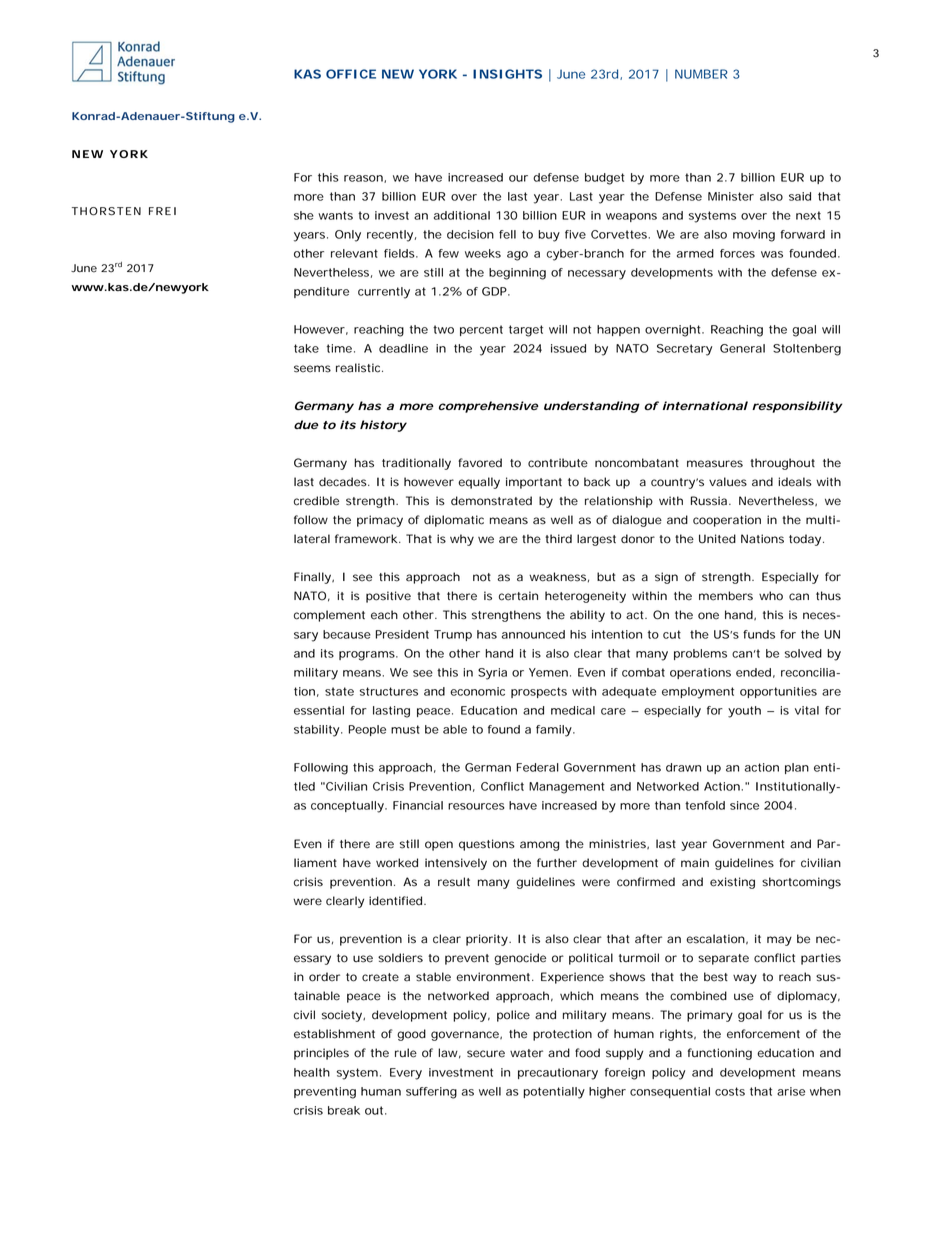 The image size is (952, 1233). I want to click on NUMBER, so click(701, 74).
